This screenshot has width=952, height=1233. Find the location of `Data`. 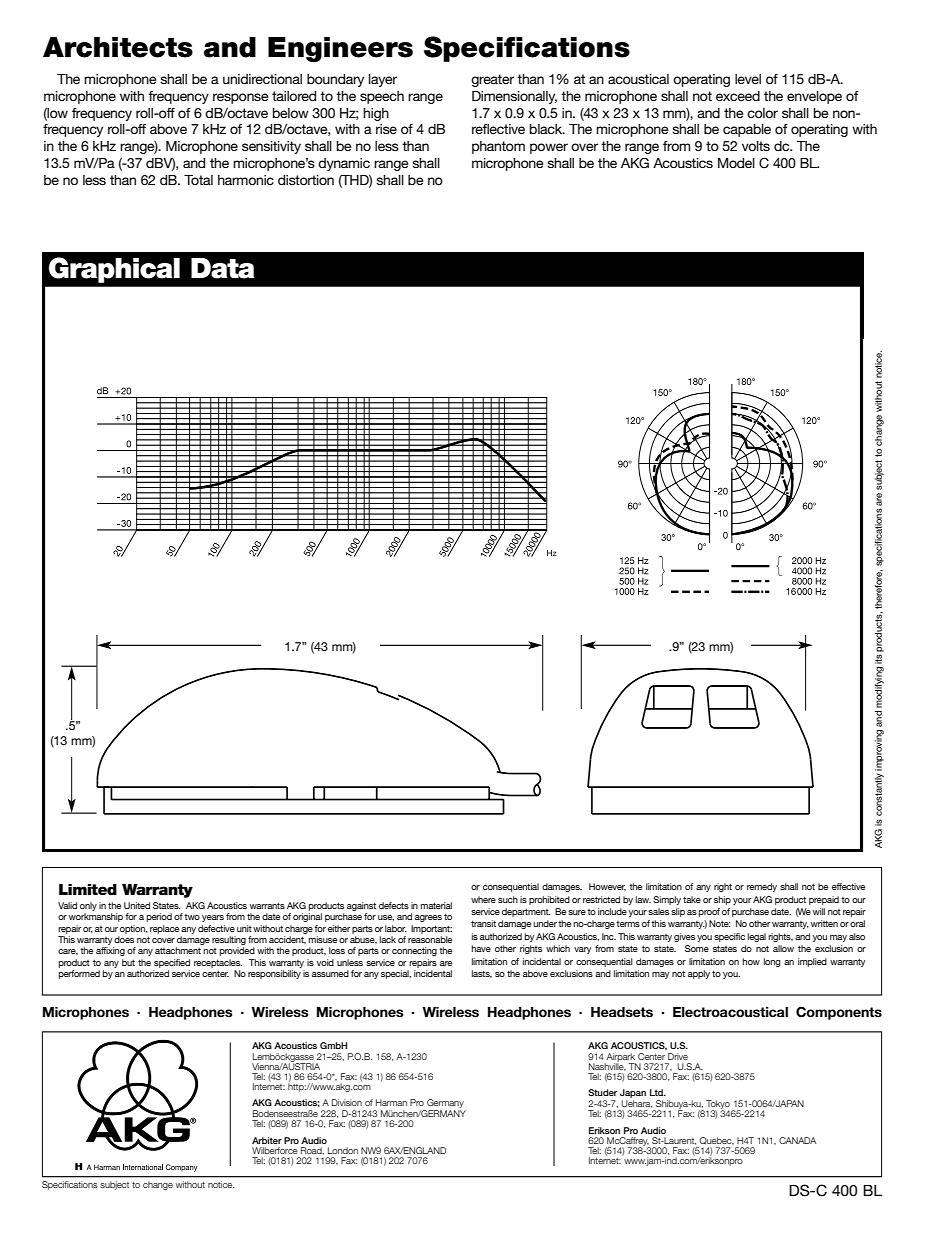

Data is located at coordinates (223, 268).
